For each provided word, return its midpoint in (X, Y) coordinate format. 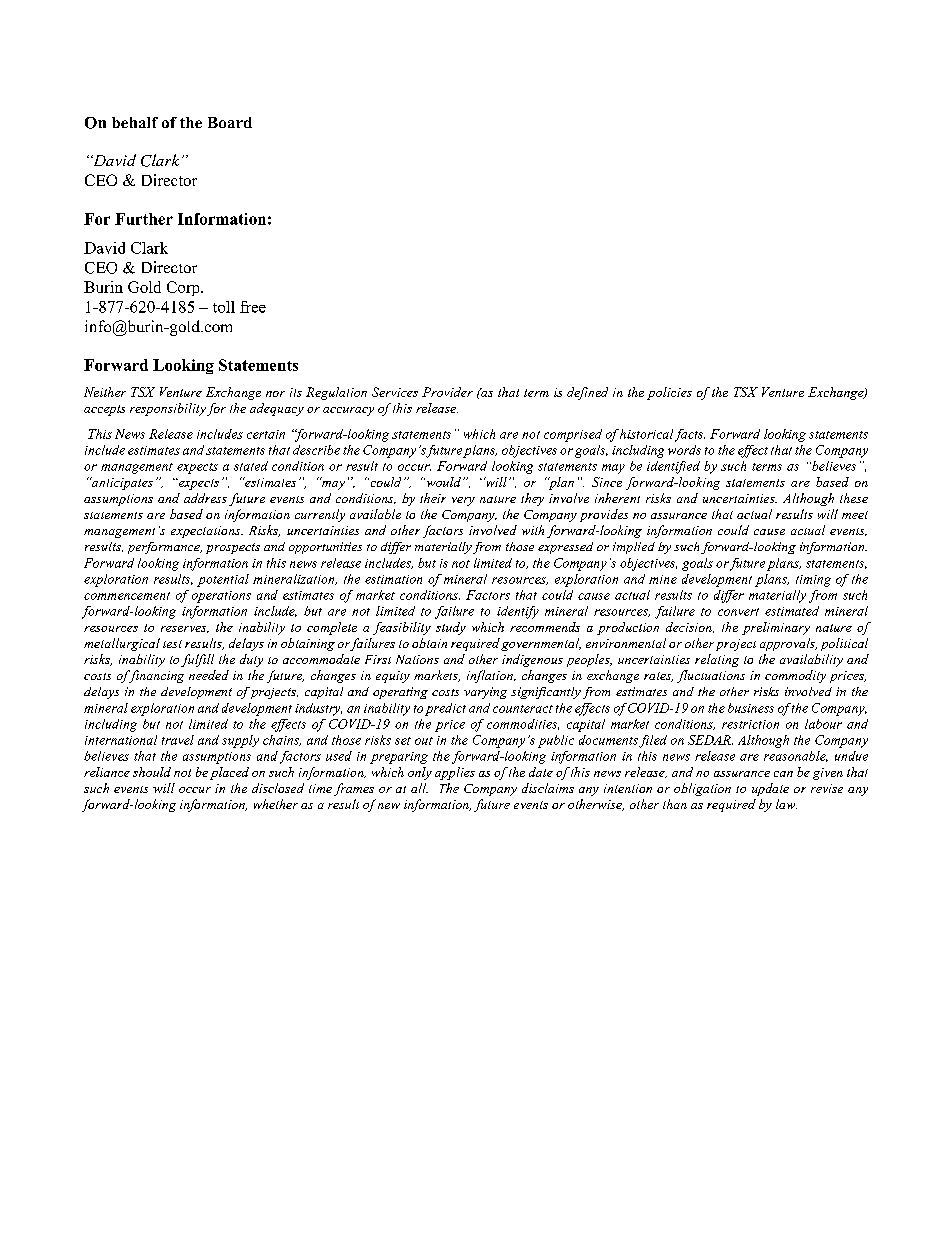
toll (224, 307)
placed (229, 773)
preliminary (776, 628)
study (451, 628)
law (786, 804)
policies (669, 393)
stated (251, 466)
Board (230, 122)
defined (587, 393)
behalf (135, 122)
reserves (185, 629)
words (684, 450)
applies (455, 773)
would (442, 482)
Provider (447, 392)
